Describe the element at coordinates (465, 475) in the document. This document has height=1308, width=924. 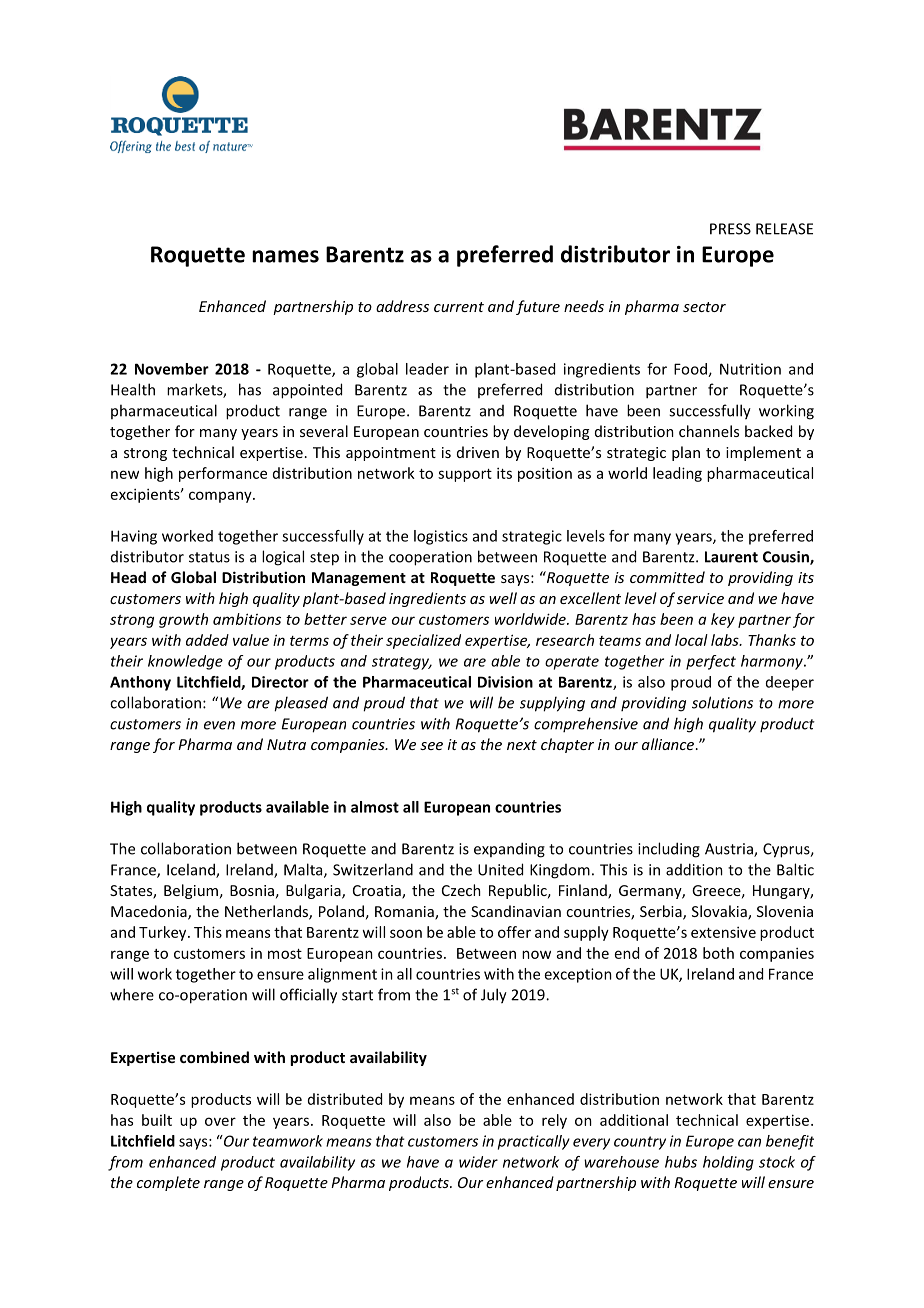
I see `support` at that location.
